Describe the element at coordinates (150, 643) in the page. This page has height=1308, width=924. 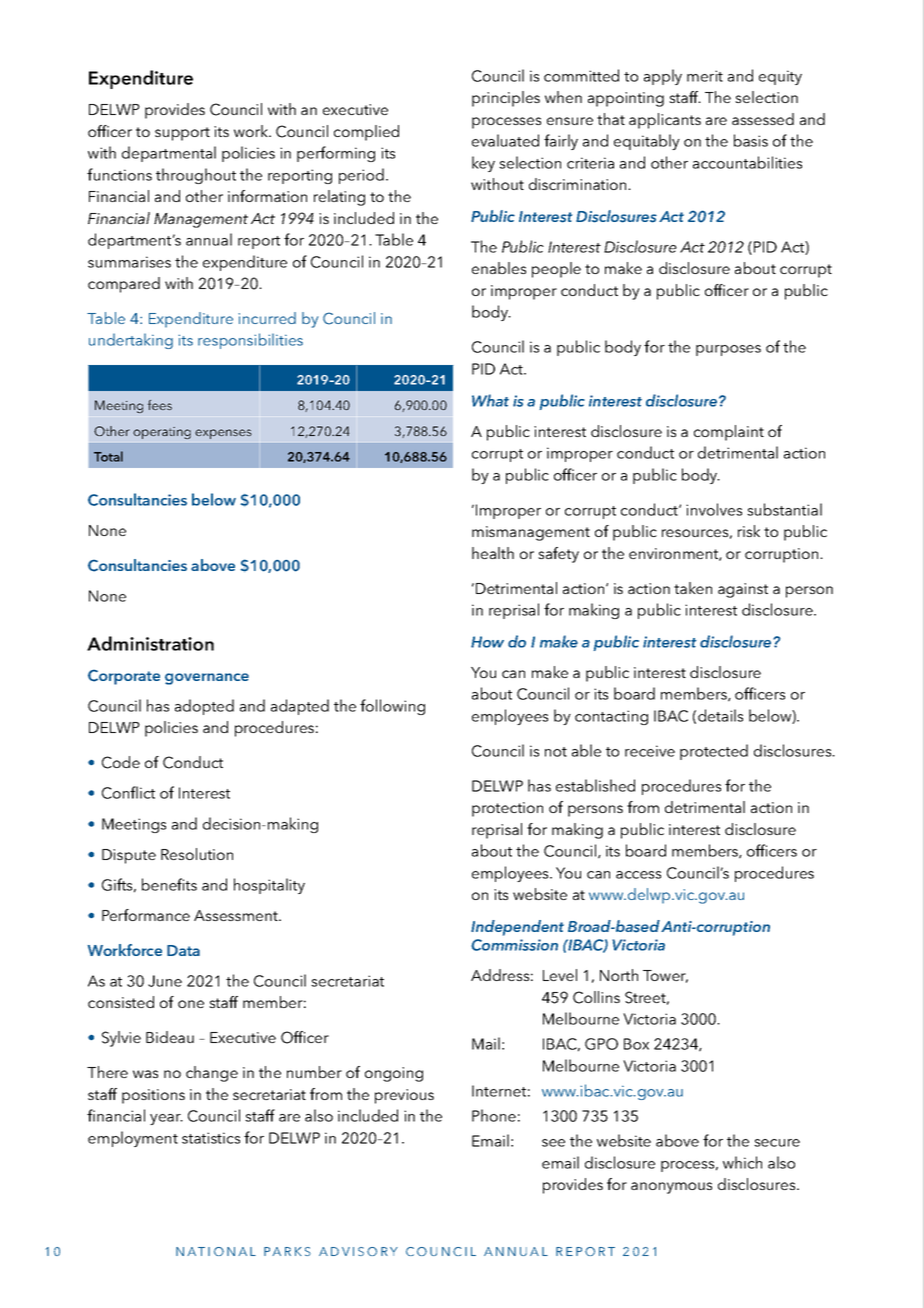
I see `Administration` at that location.
